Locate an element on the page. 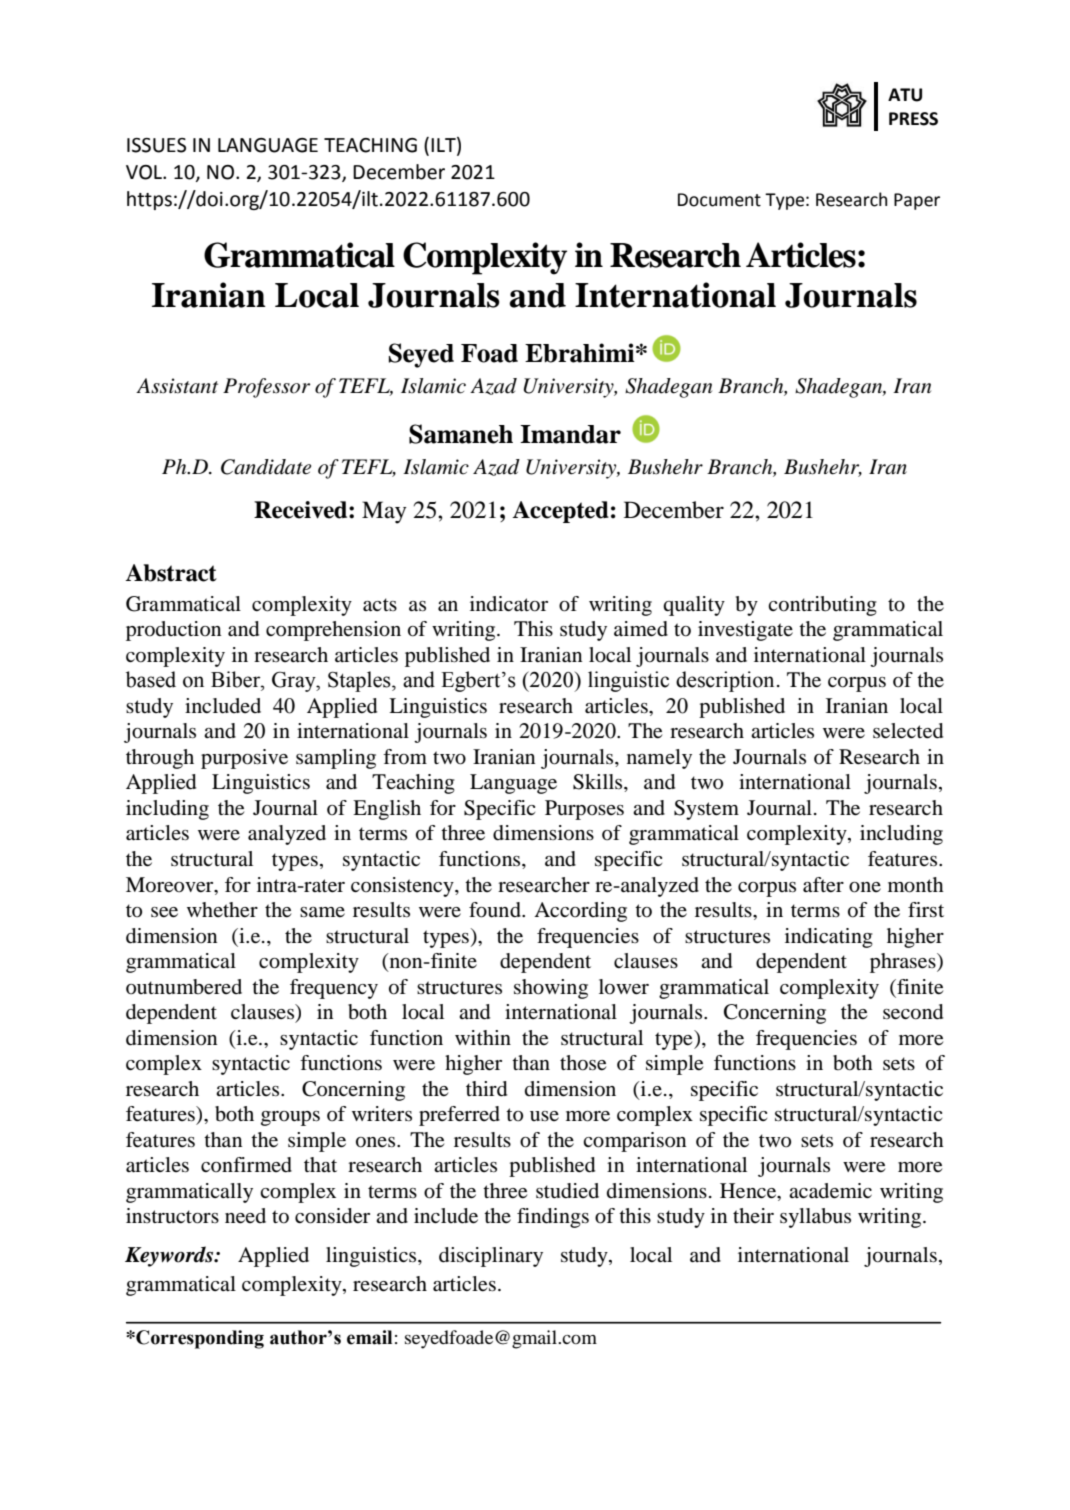 This page has height=1510, width=1070. Abstract is located at coordinates (171, 573).
